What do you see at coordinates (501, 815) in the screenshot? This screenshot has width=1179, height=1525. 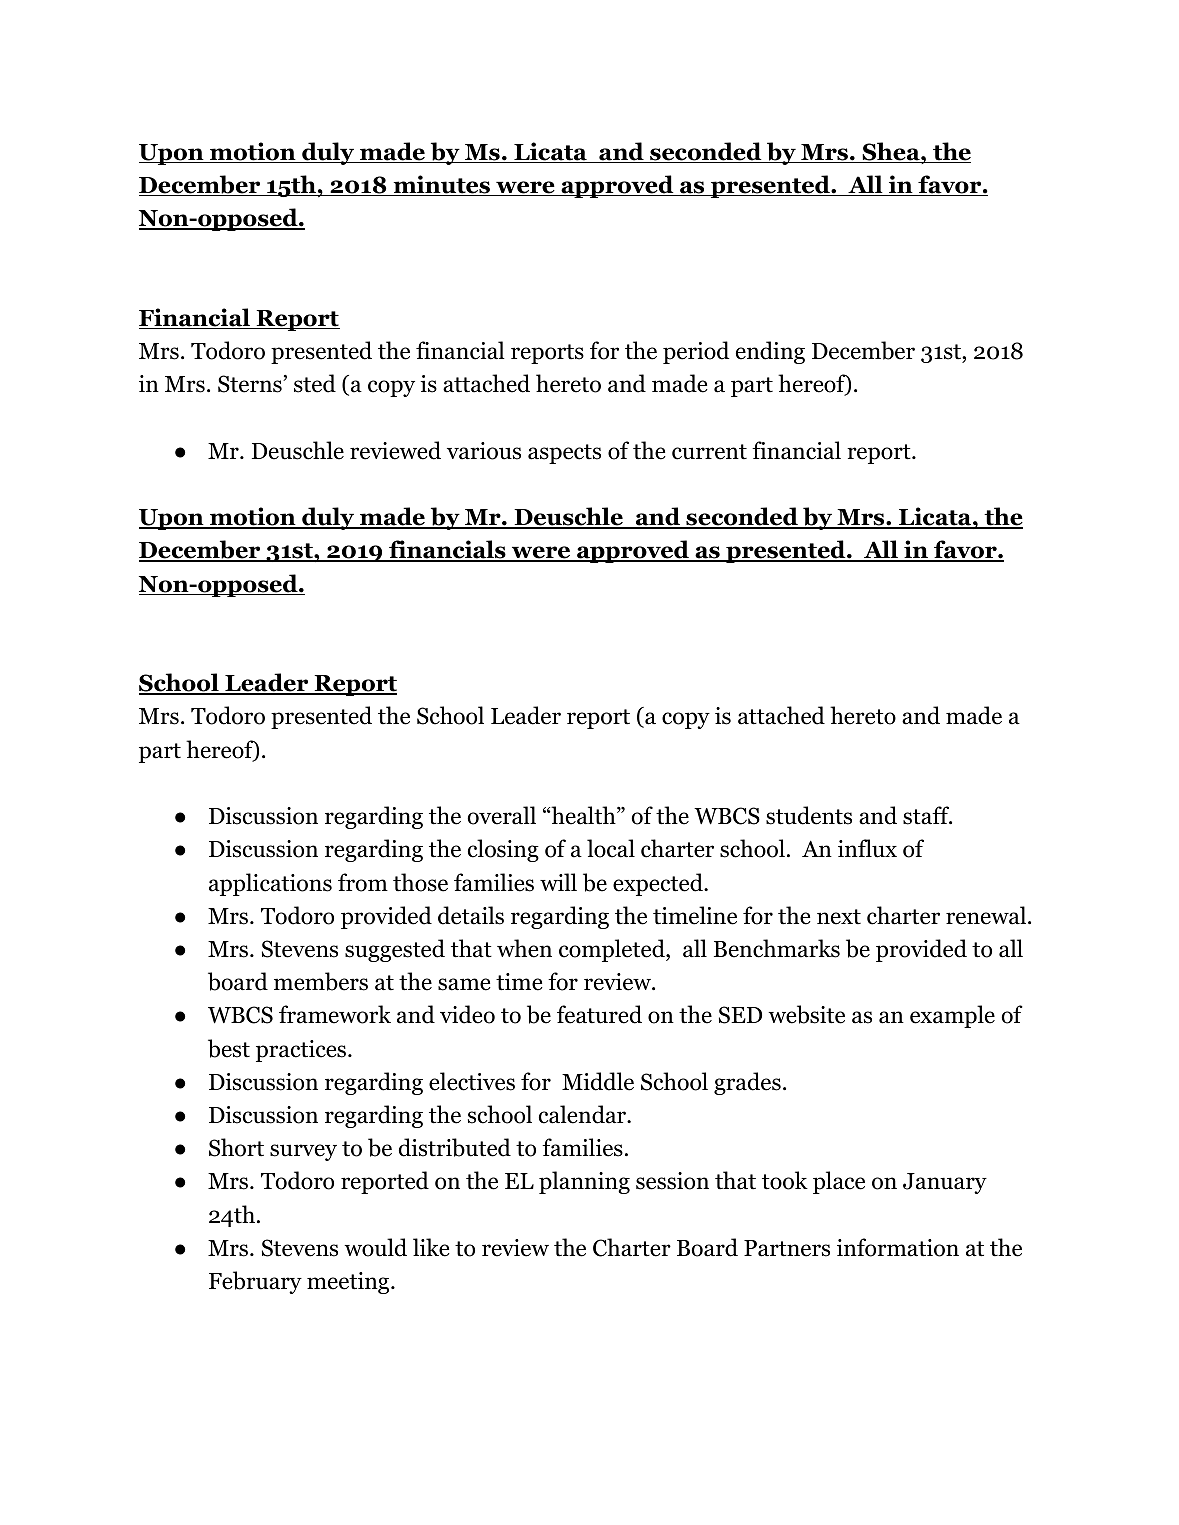 I see `overall` at bounding box center [501, 815].
